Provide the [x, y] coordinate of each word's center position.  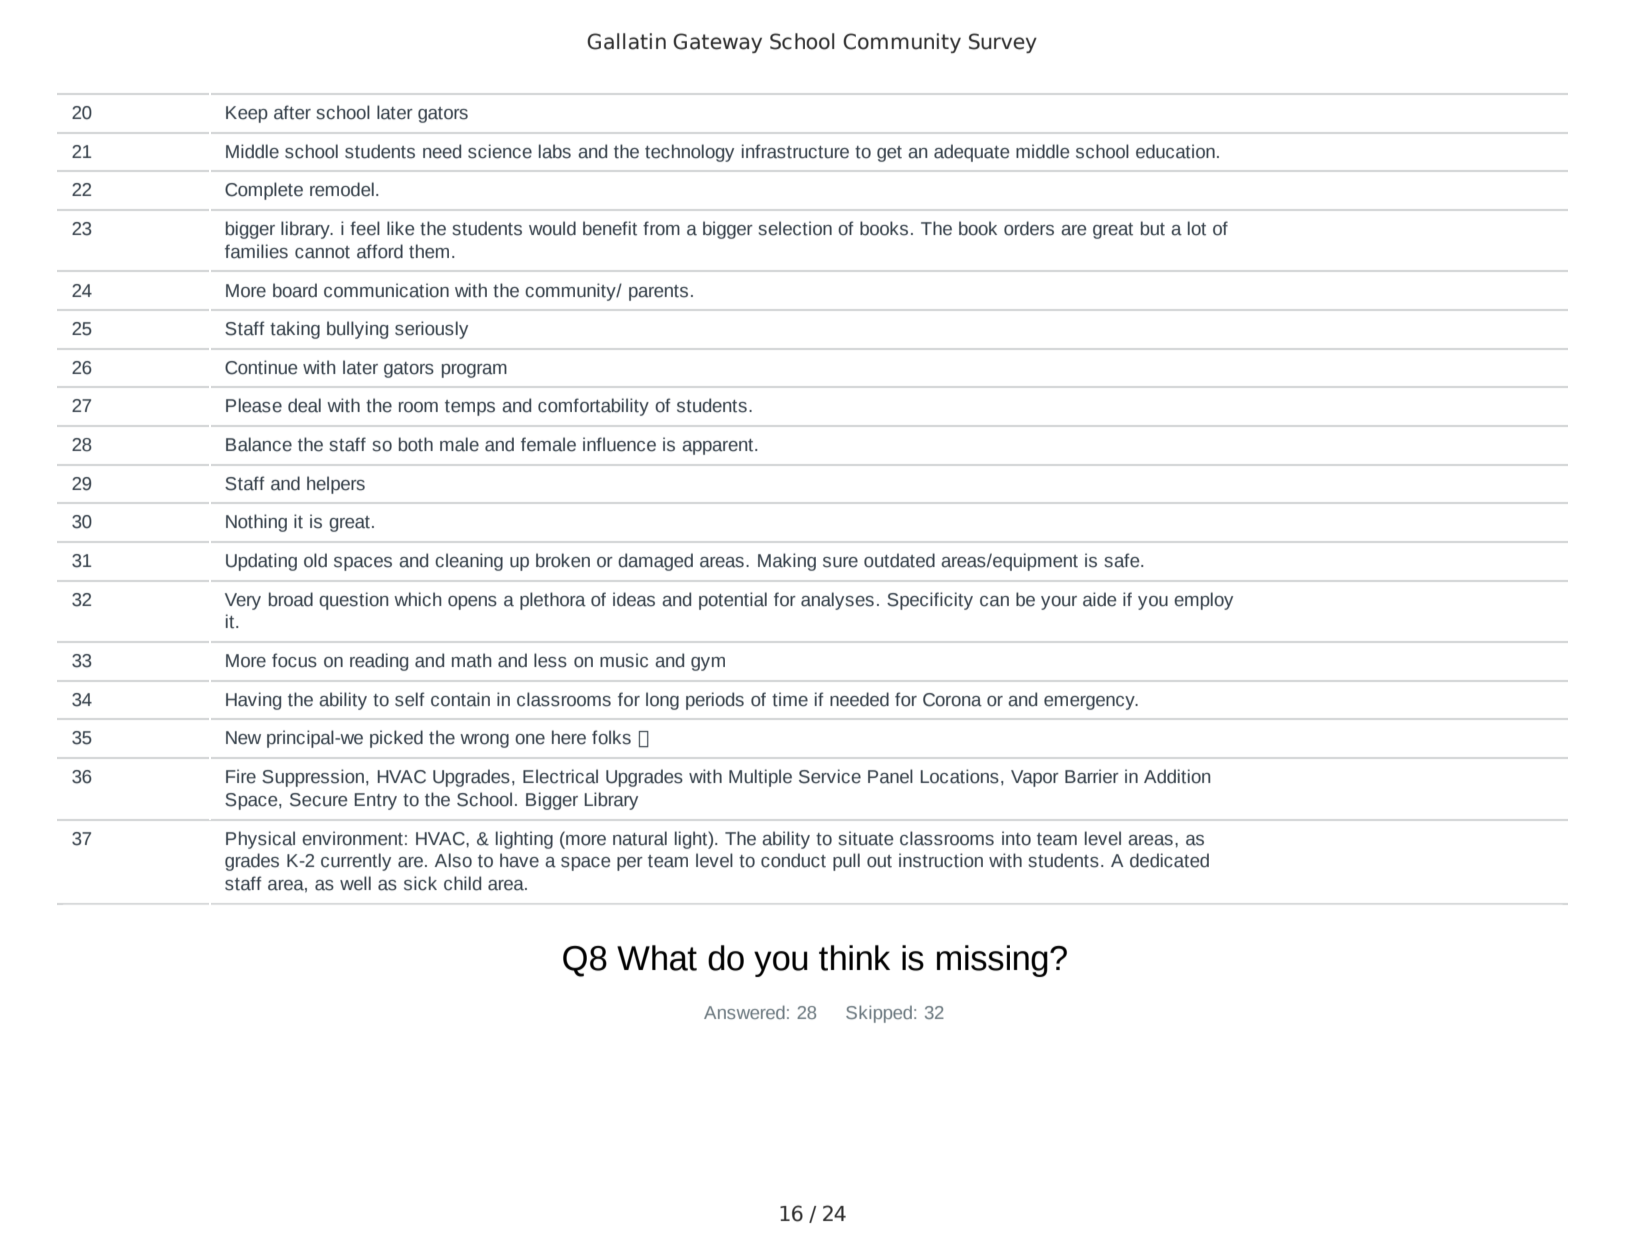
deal [304, 405]
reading [379, 662]
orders [1029, 228]
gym [708, 664]
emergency [1090, 703]
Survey [1003, 43]
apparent [719, 447]
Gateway [717, 43]
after [292, 112]
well [355, 883]
